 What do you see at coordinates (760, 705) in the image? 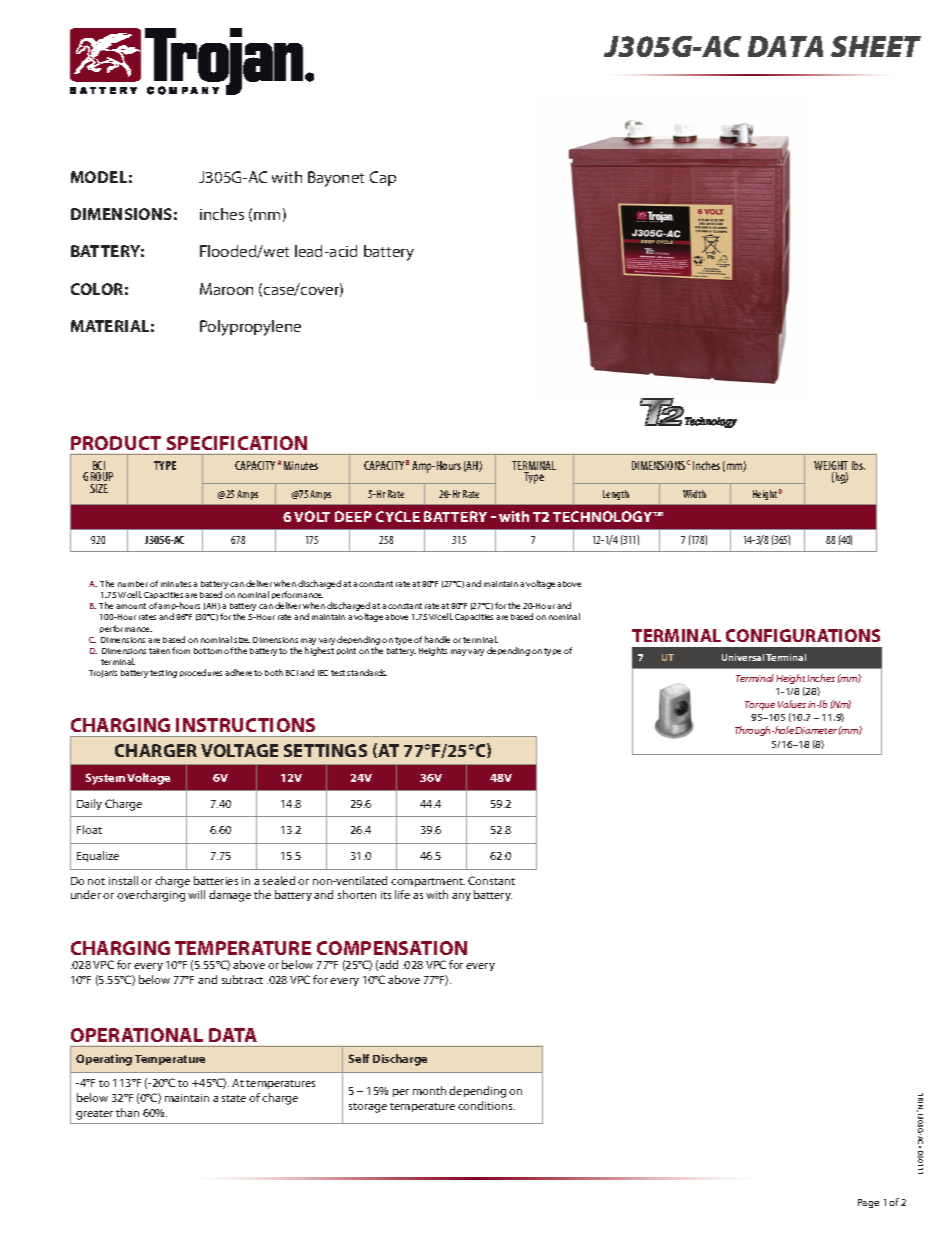
I see `Torque` at bounding box center [760, 705].
